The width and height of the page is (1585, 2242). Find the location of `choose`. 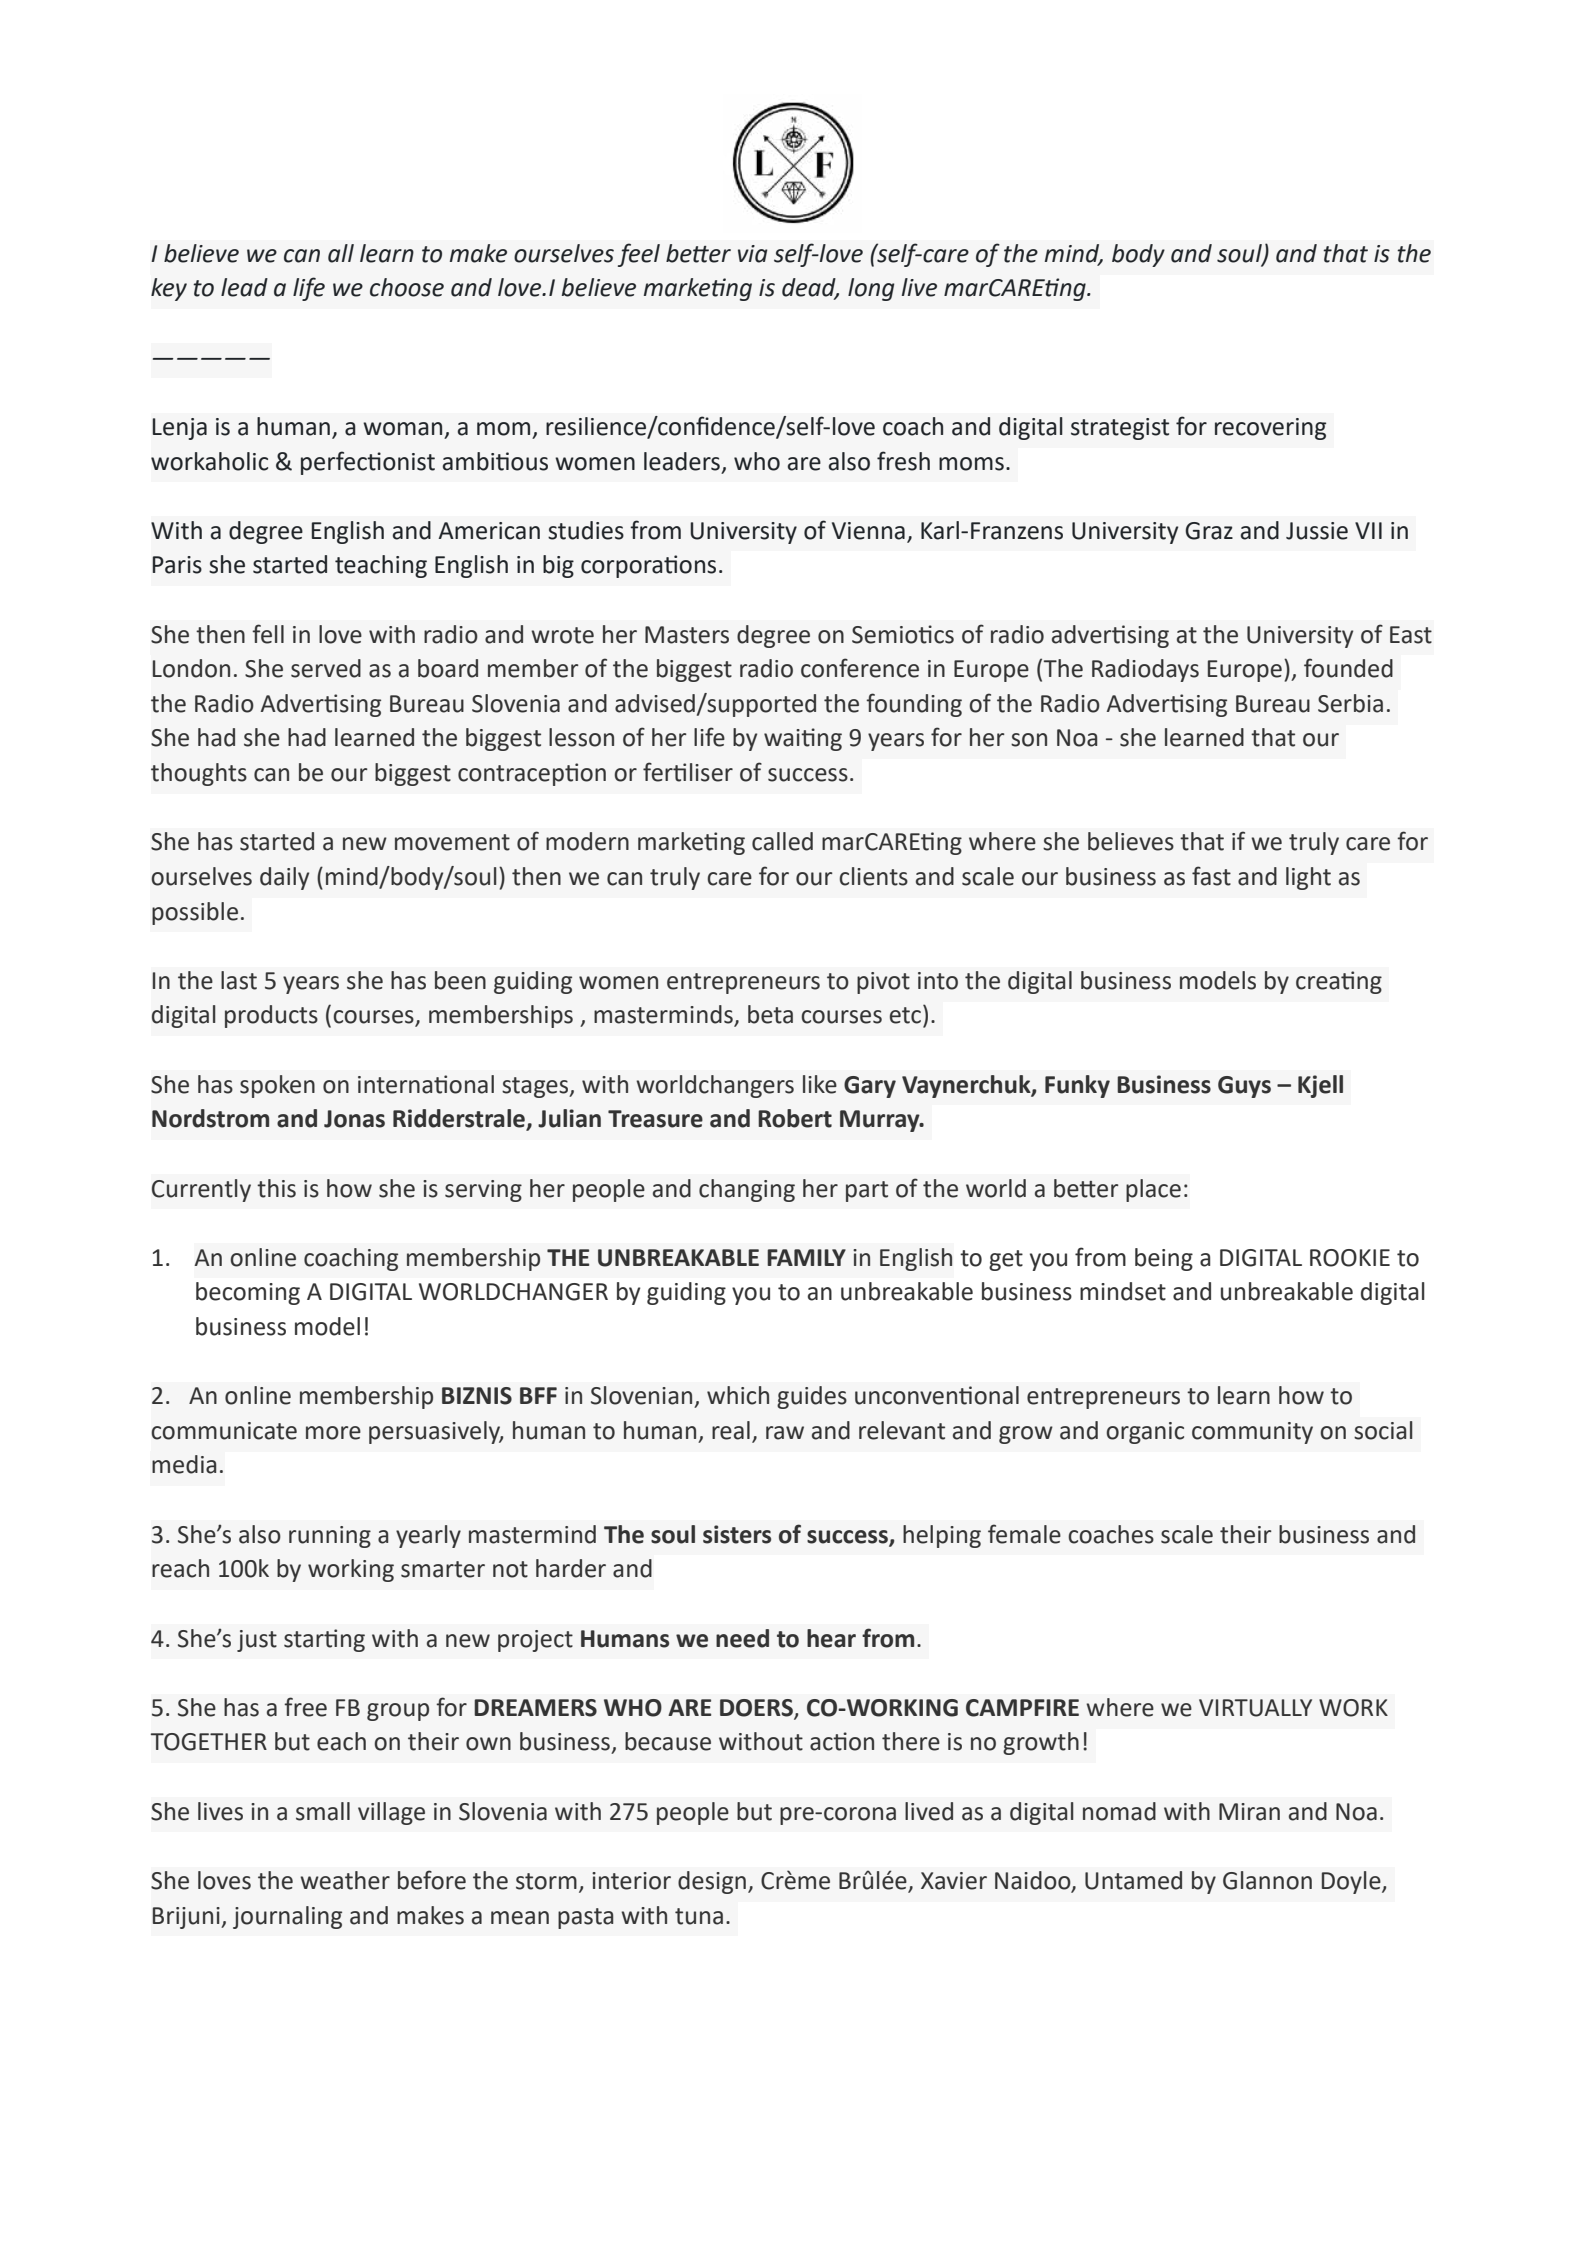

choose is located at coordinates (407, 287).
